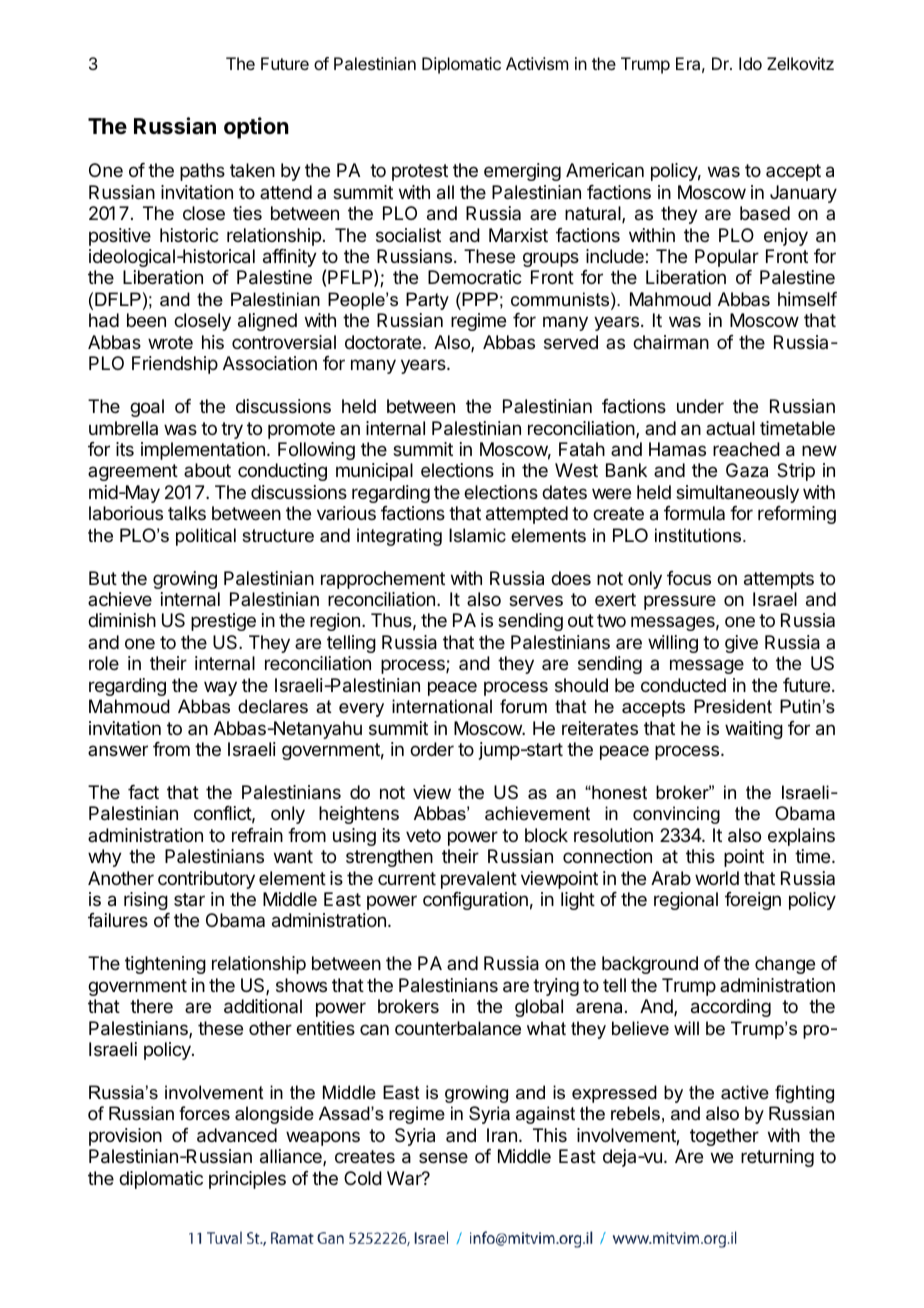  I want to click on PPP, so click(479, 299).
